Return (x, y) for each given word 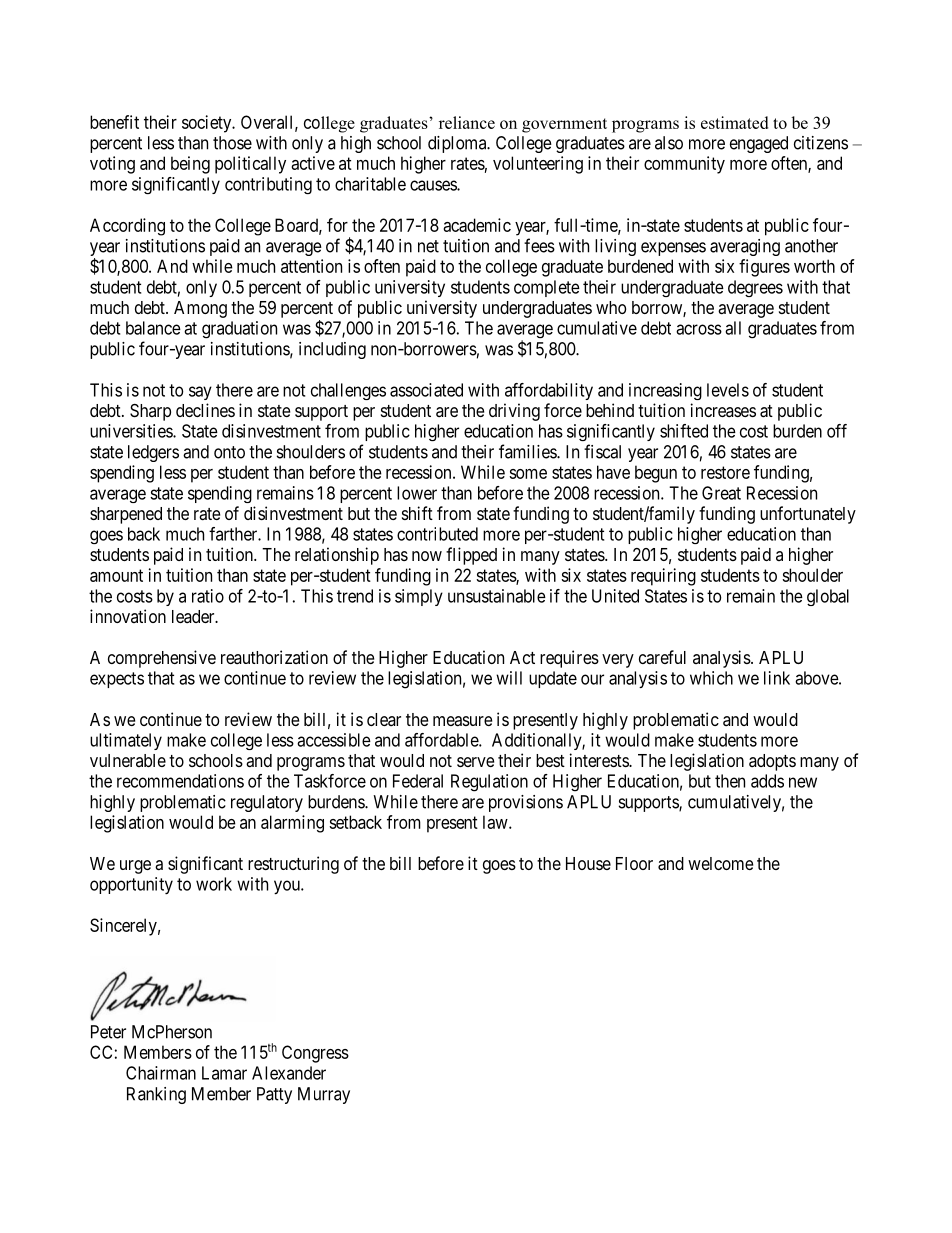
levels (728, 390)
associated (426, 390)
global (828, 597)
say (200, 393)
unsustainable (497, 596)
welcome (720, 863)
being (190, 165)
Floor (634, 863)
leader (194, 616)
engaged (759, 144)
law (496, 822)
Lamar (224, 1073)
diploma (458, 144)
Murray (324, 1095)
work (214, 884)
